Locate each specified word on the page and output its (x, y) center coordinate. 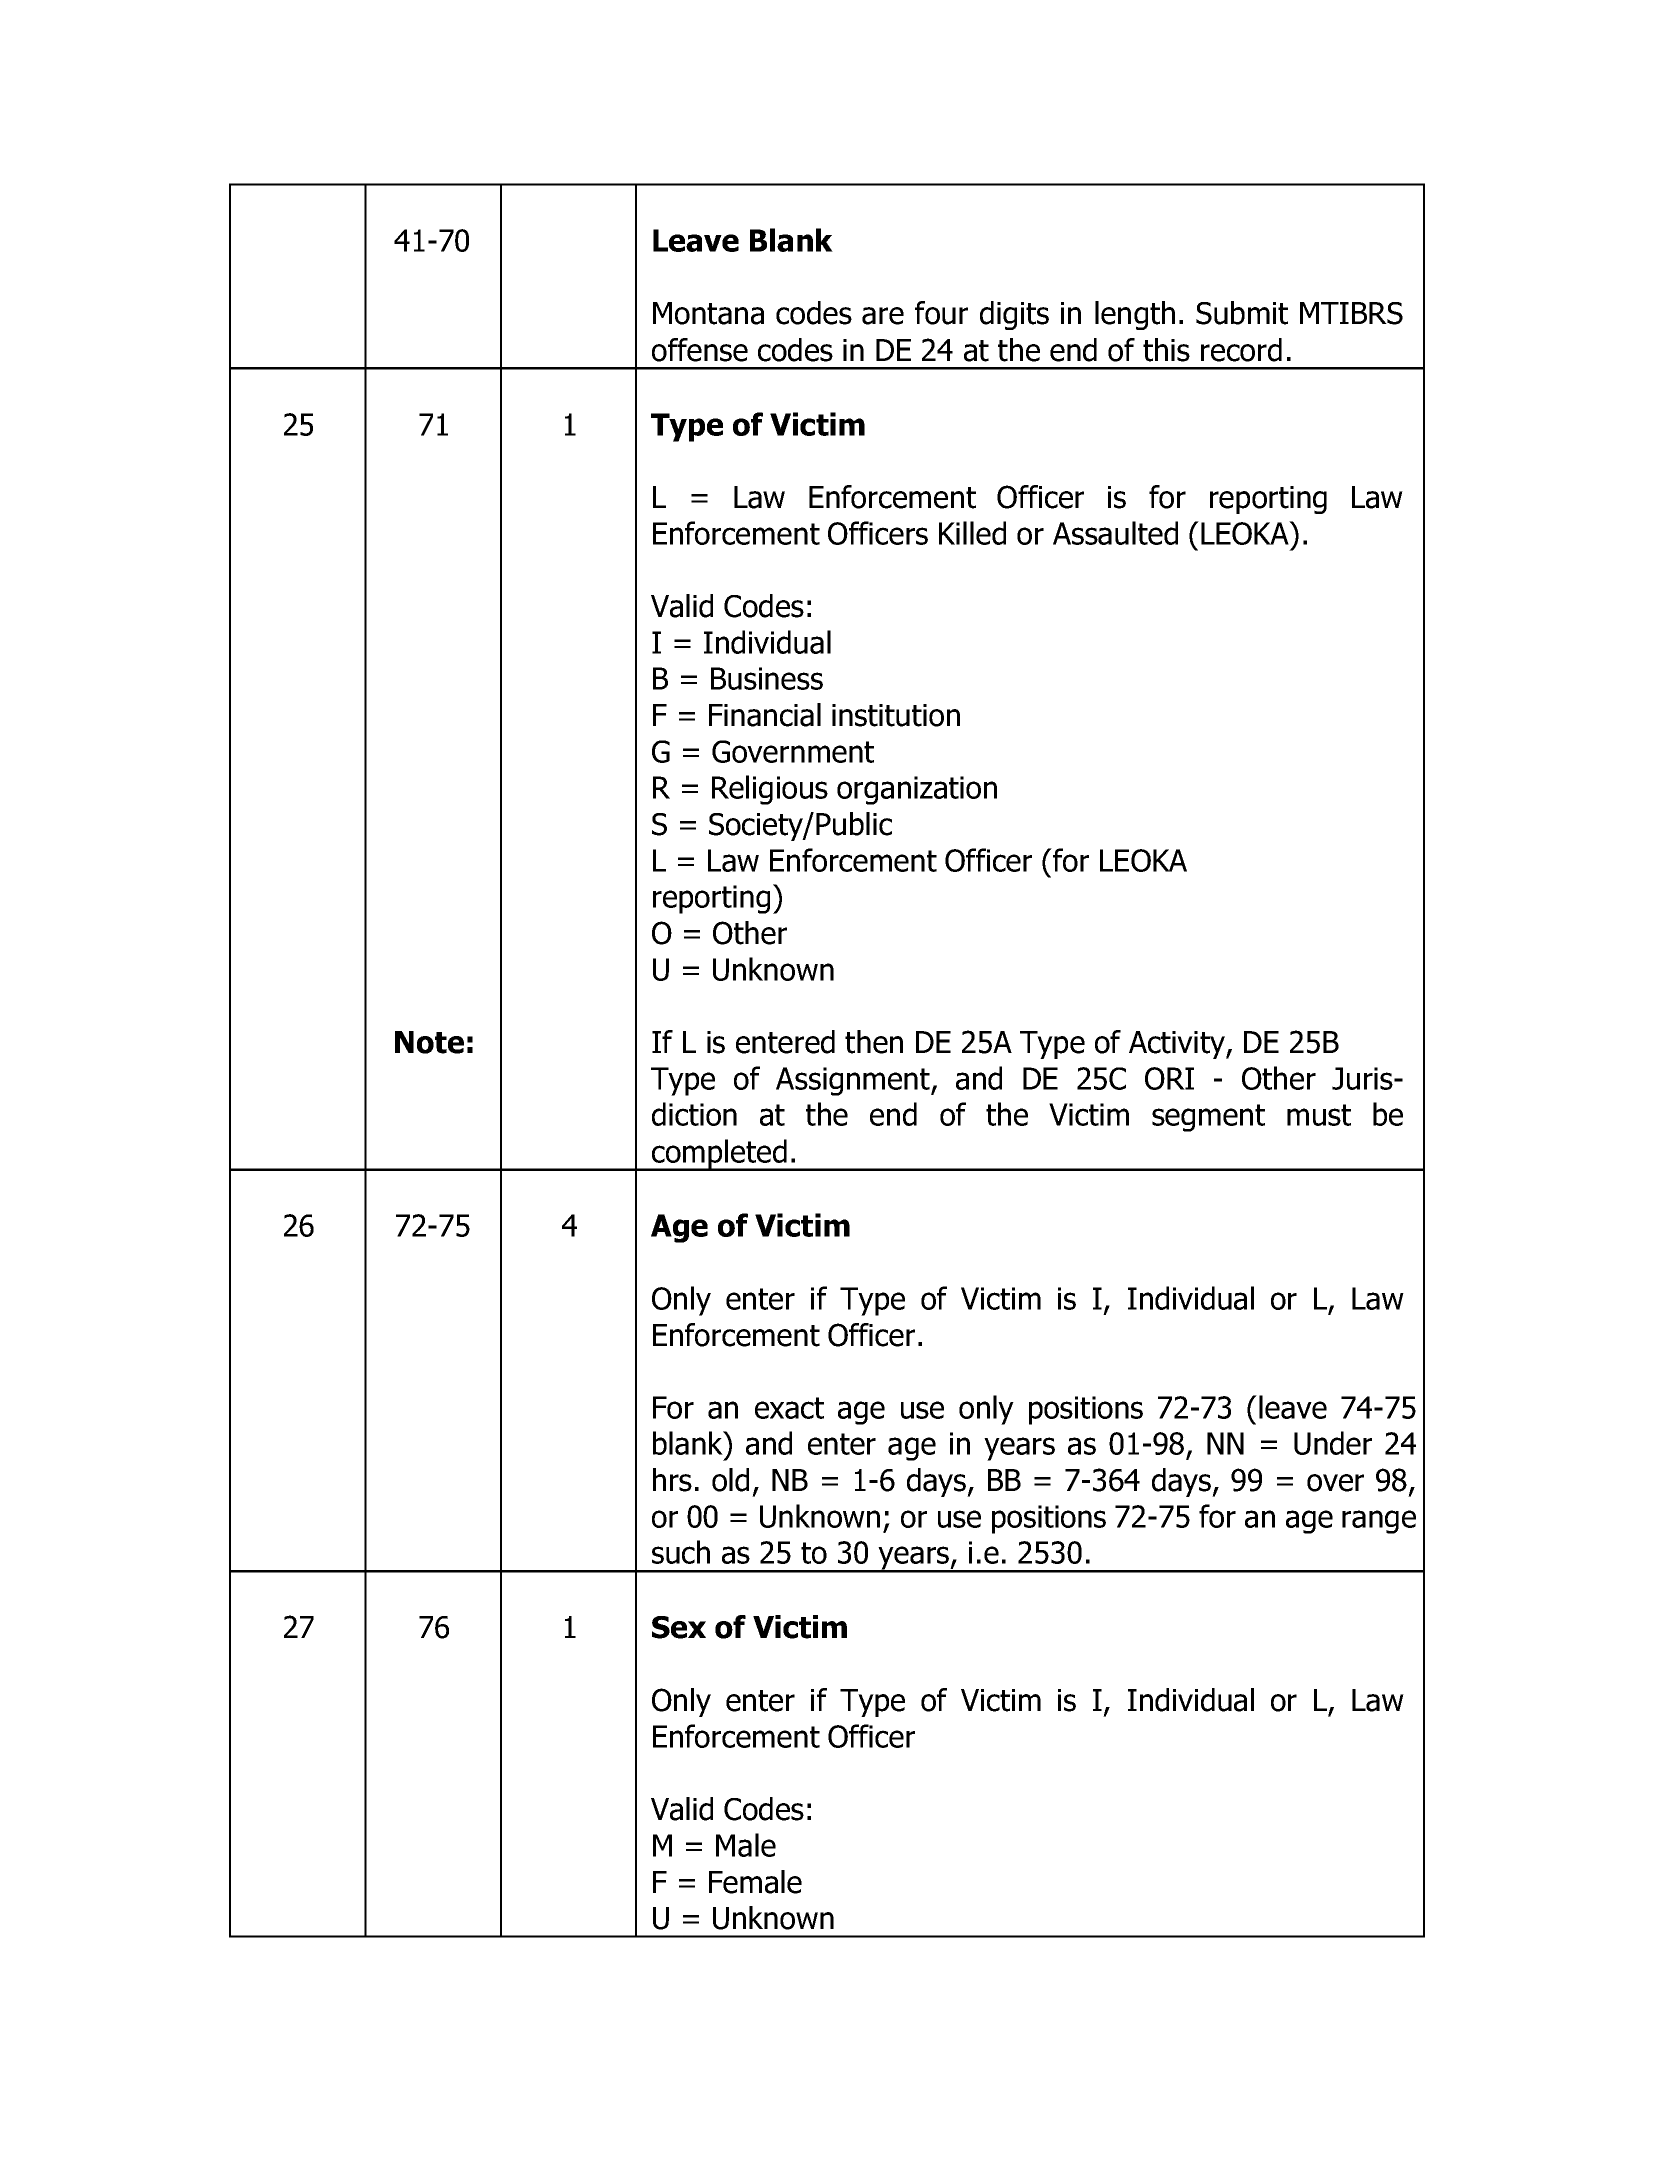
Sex (679, 1627)
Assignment (854, 1081)
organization (917, 790)
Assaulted (1115, 533)
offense (700, 350)
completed (719, 1155)
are (883, 316)
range (1379, 1522)
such (681, 1552)
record (1241, 350)
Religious (770, 790)
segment (1208, 1118)
